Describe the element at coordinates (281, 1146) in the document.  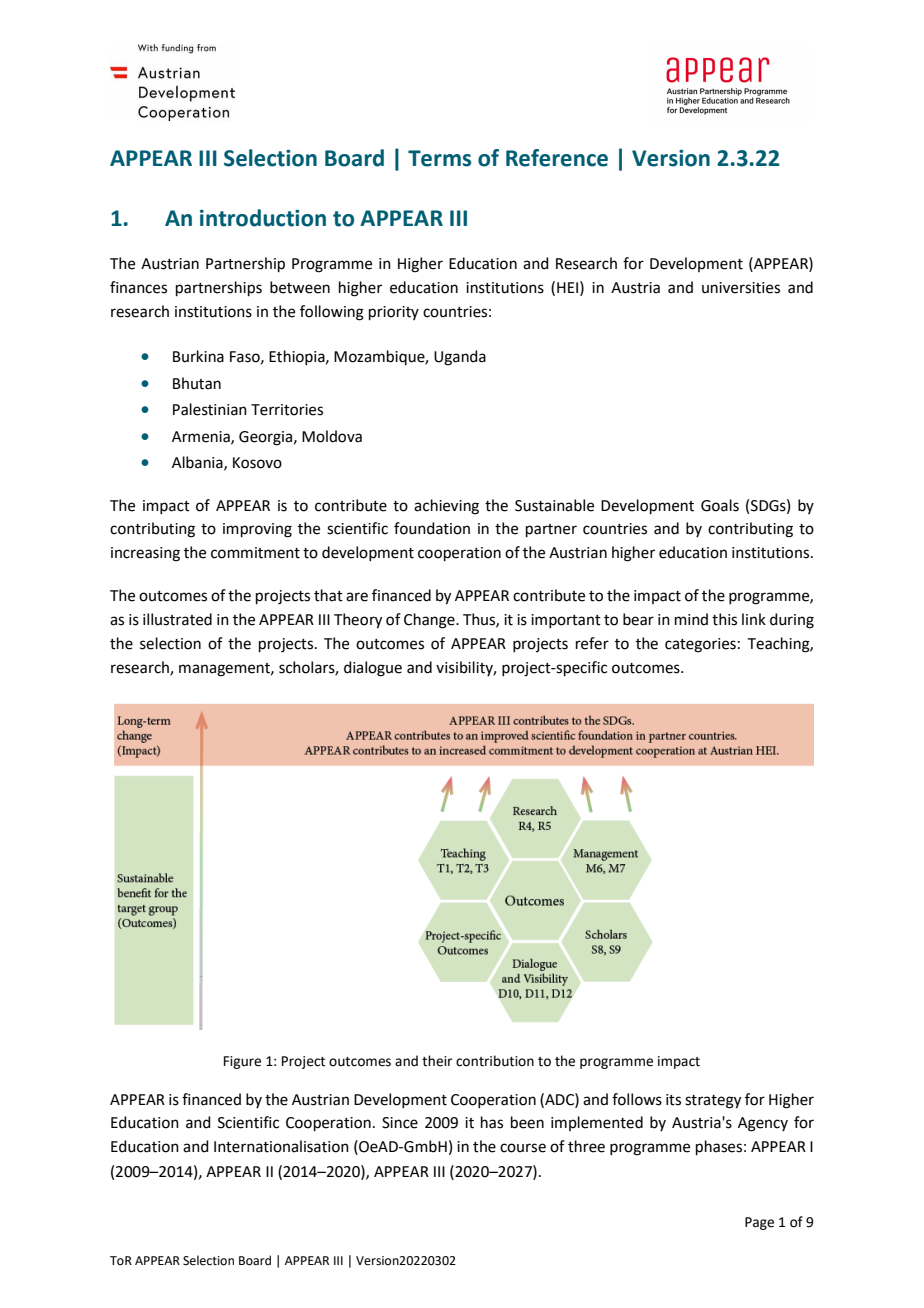
I see `Internationalisation` at that location.
